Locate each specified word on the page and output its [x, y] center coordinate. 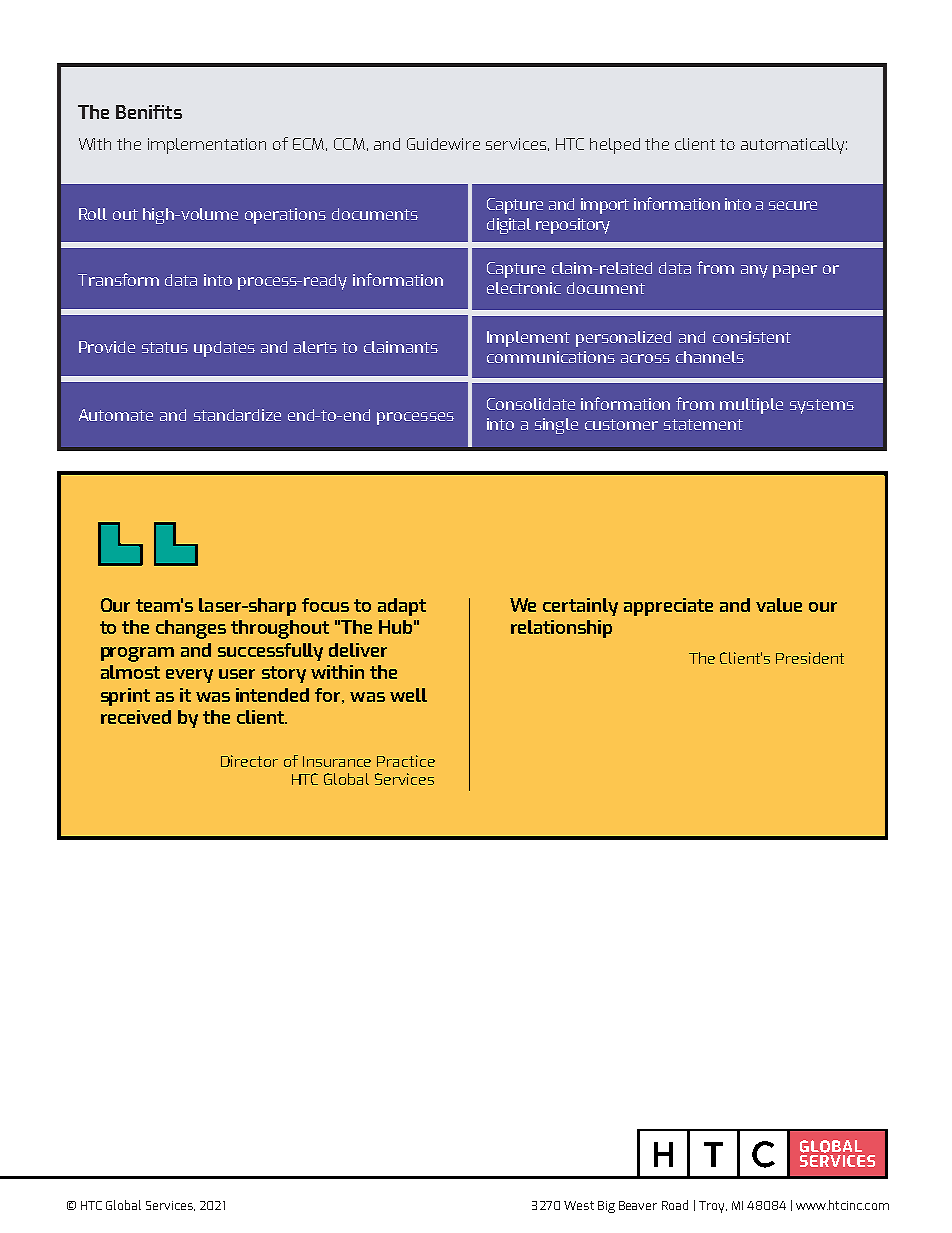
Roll [93, 214]
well [408, 695]
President [810, 658]
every [189, 676]
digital [509, 226]
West [579, 1205]
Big [606, 1207]
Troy [713, 1207]
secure [793, 205]
